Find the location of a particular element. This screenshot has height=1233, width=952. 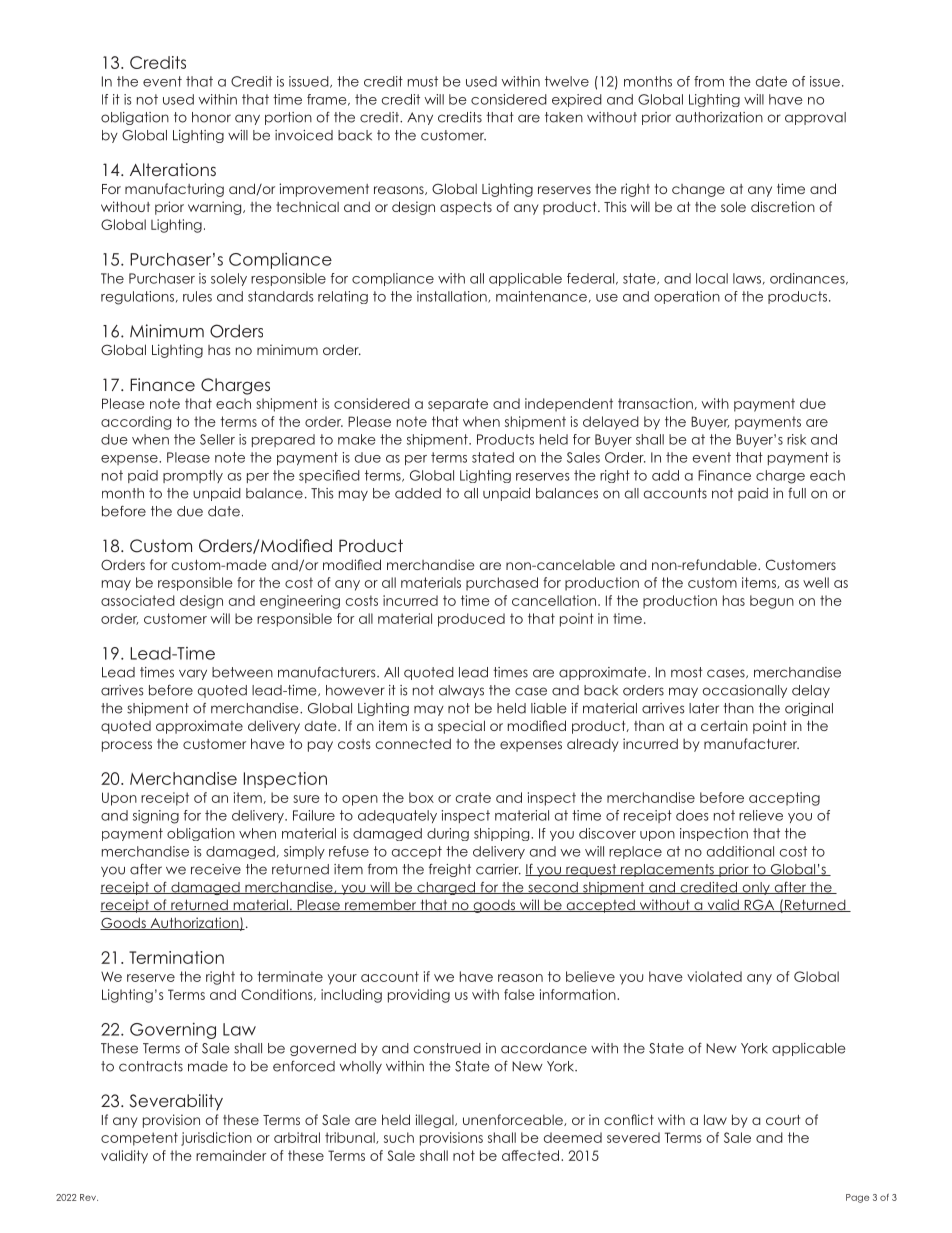

begun is located at coordinates (772, 602).
